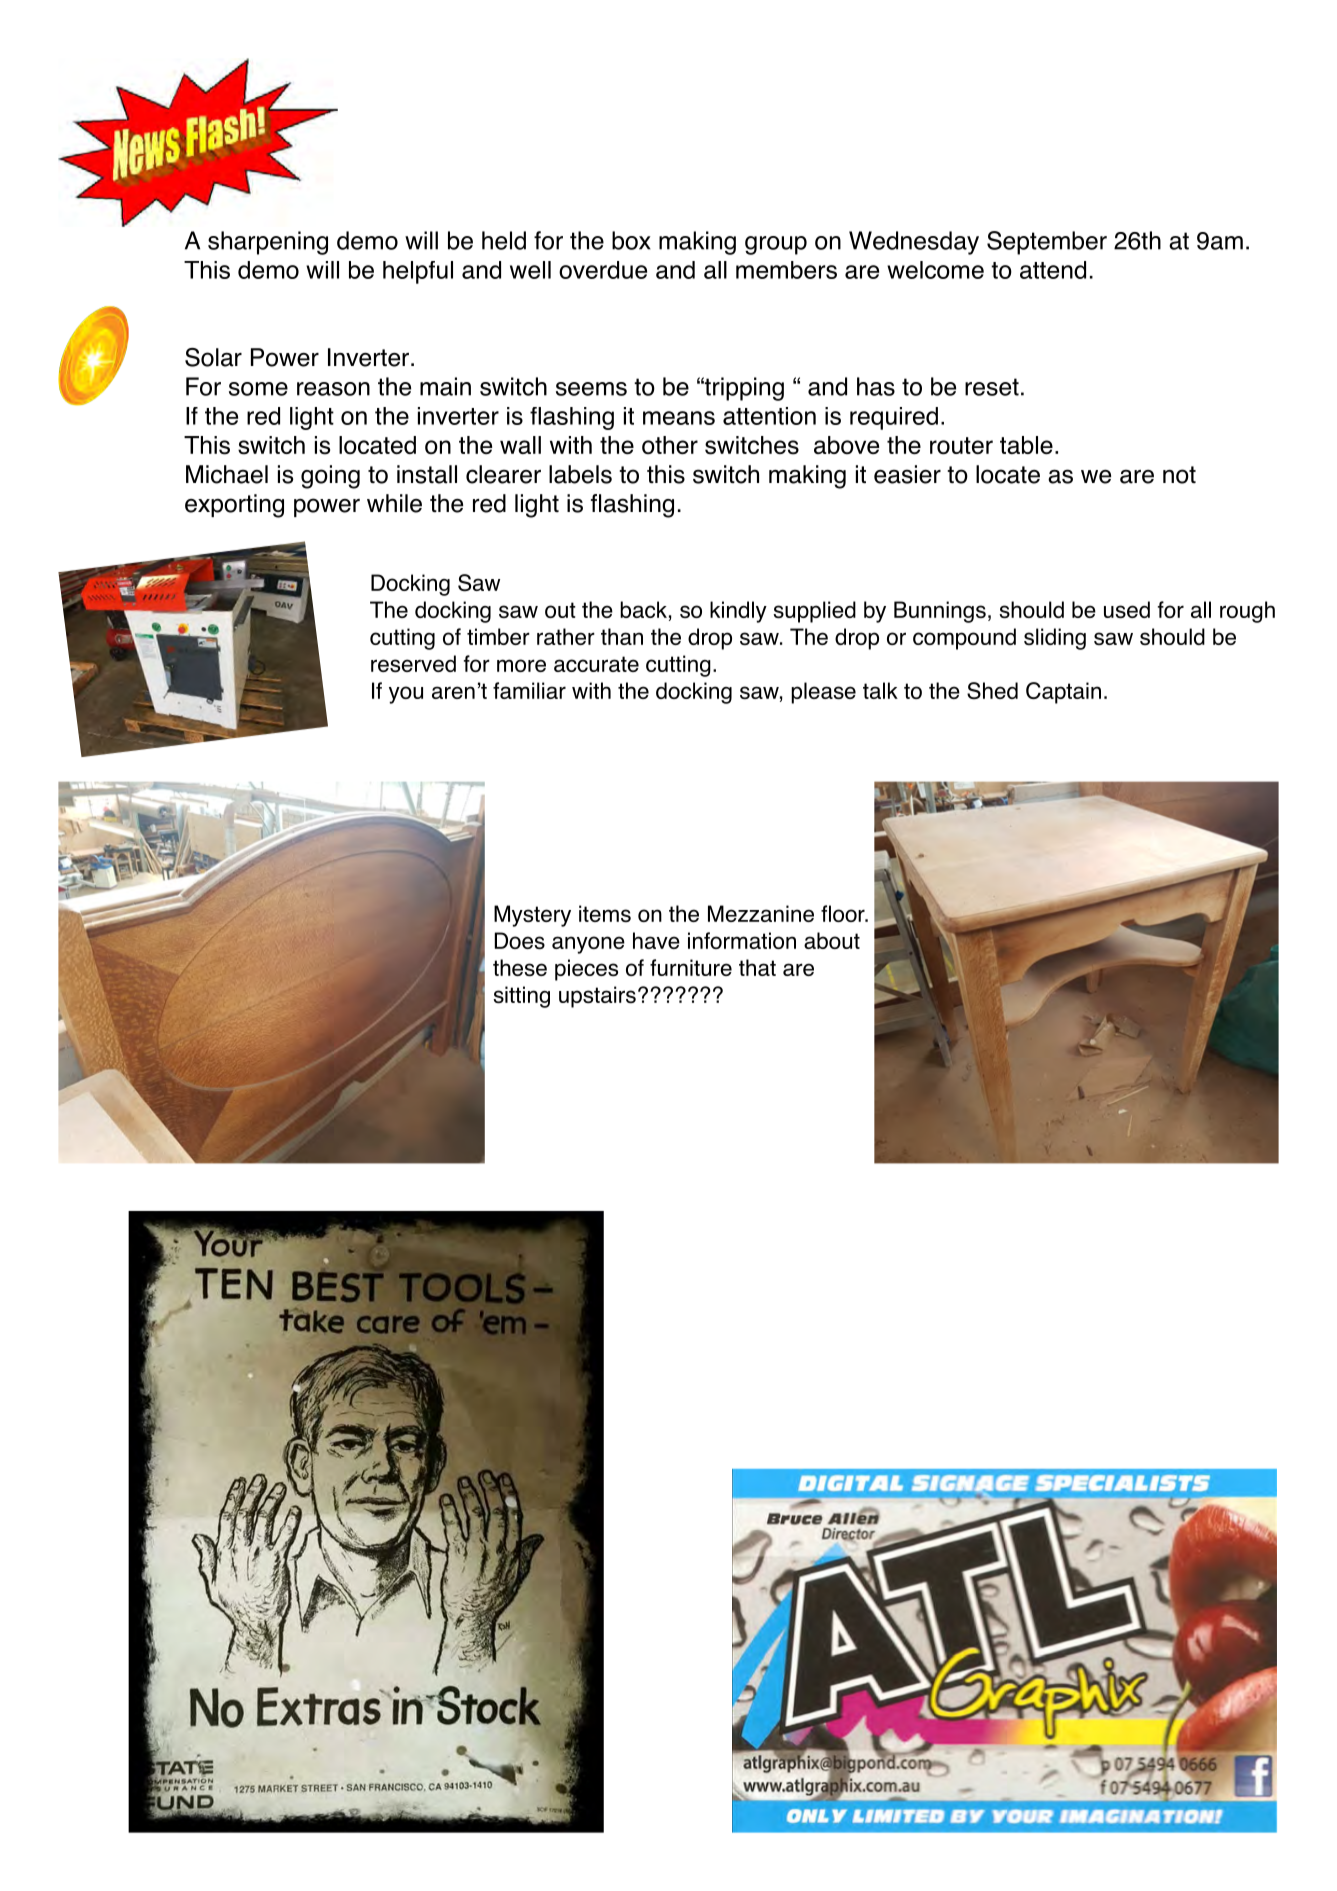  What do you see at coordinates (823, 693) in the image?
I see `please` at bounding box center [823, 693].
